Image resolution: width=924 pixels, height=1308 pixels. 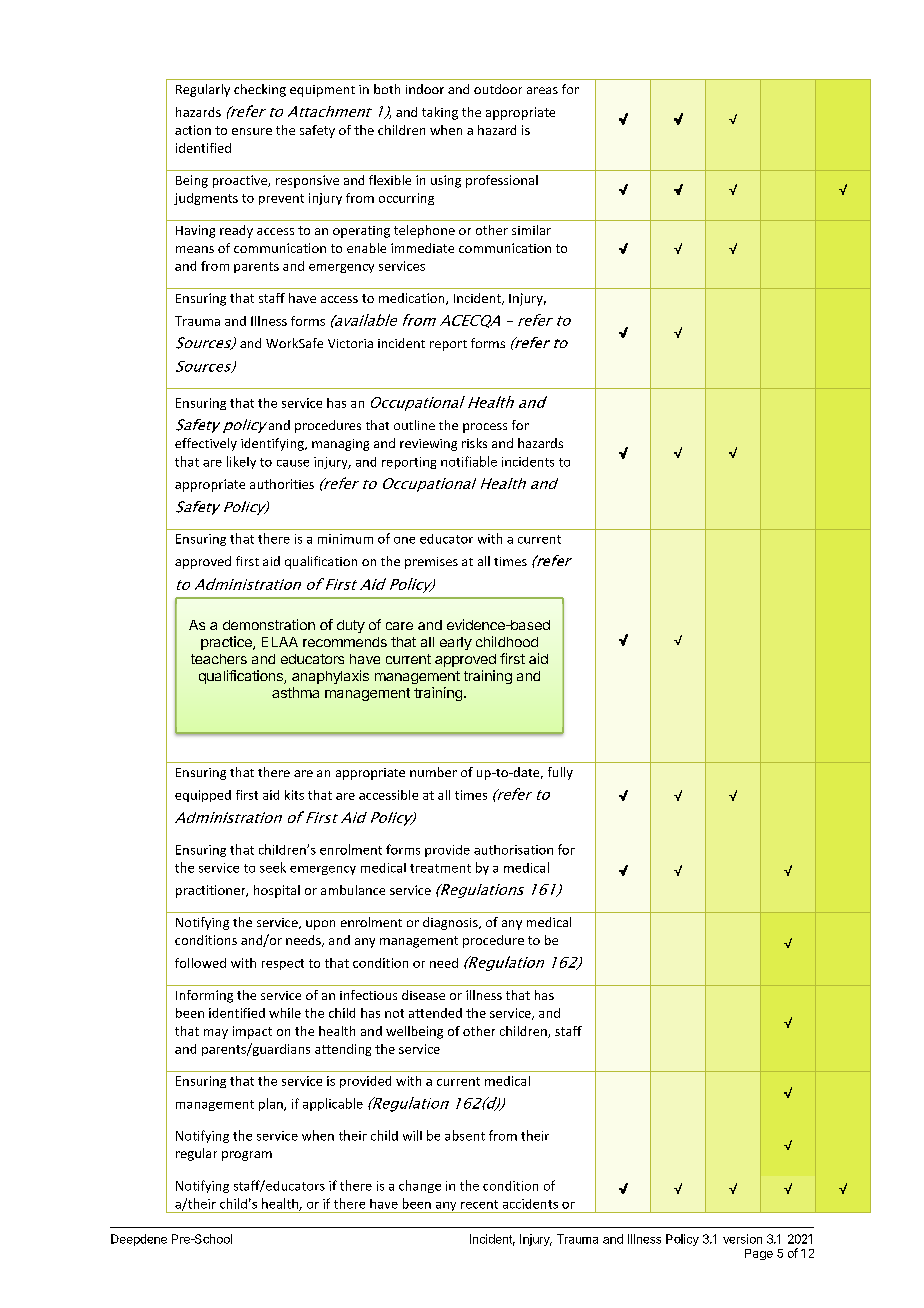 I want to click on ensure, so click(x=252, y=131).
